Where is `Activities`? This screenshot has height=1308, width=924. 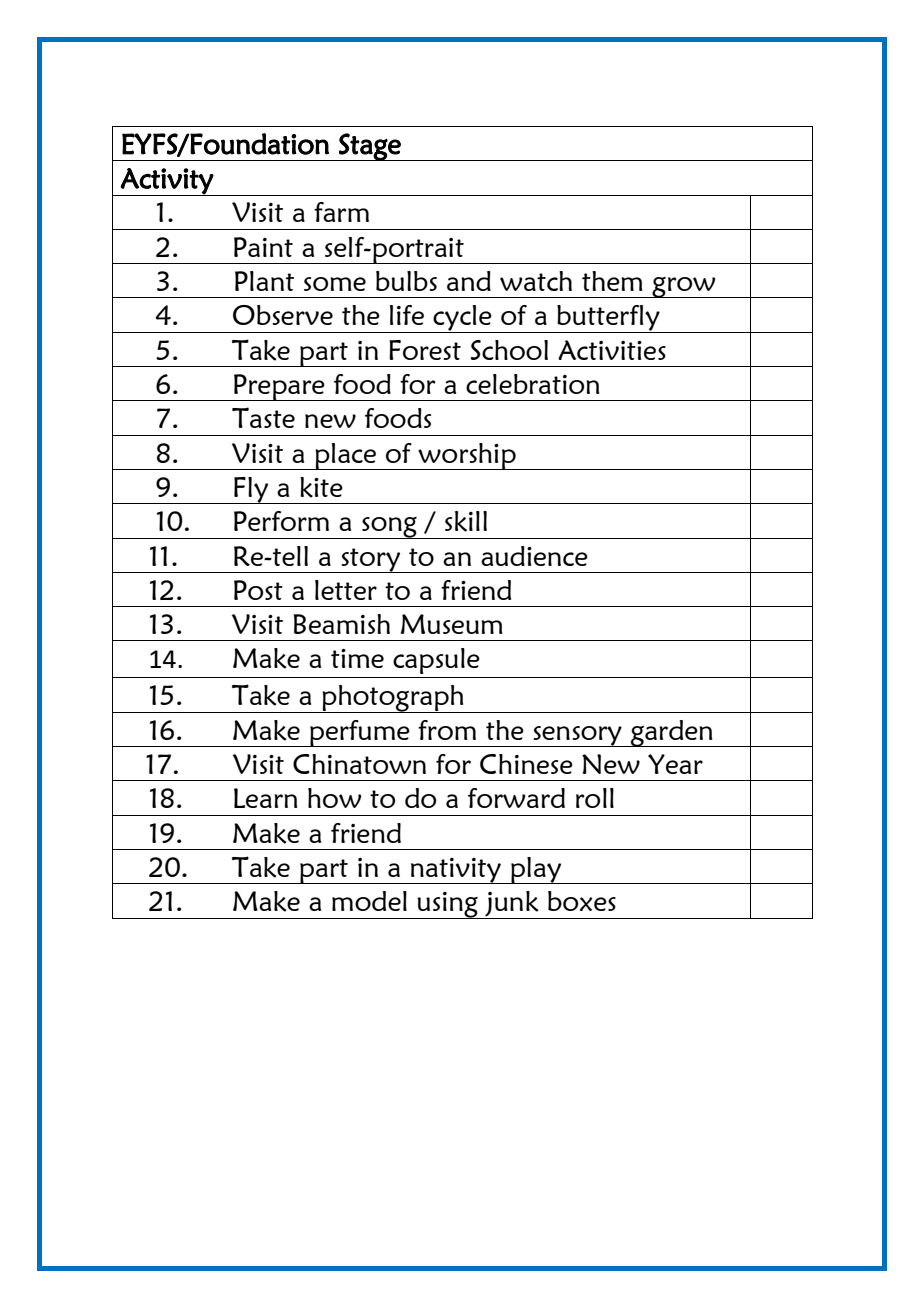 Activities is located at coordinates (612, 350).
